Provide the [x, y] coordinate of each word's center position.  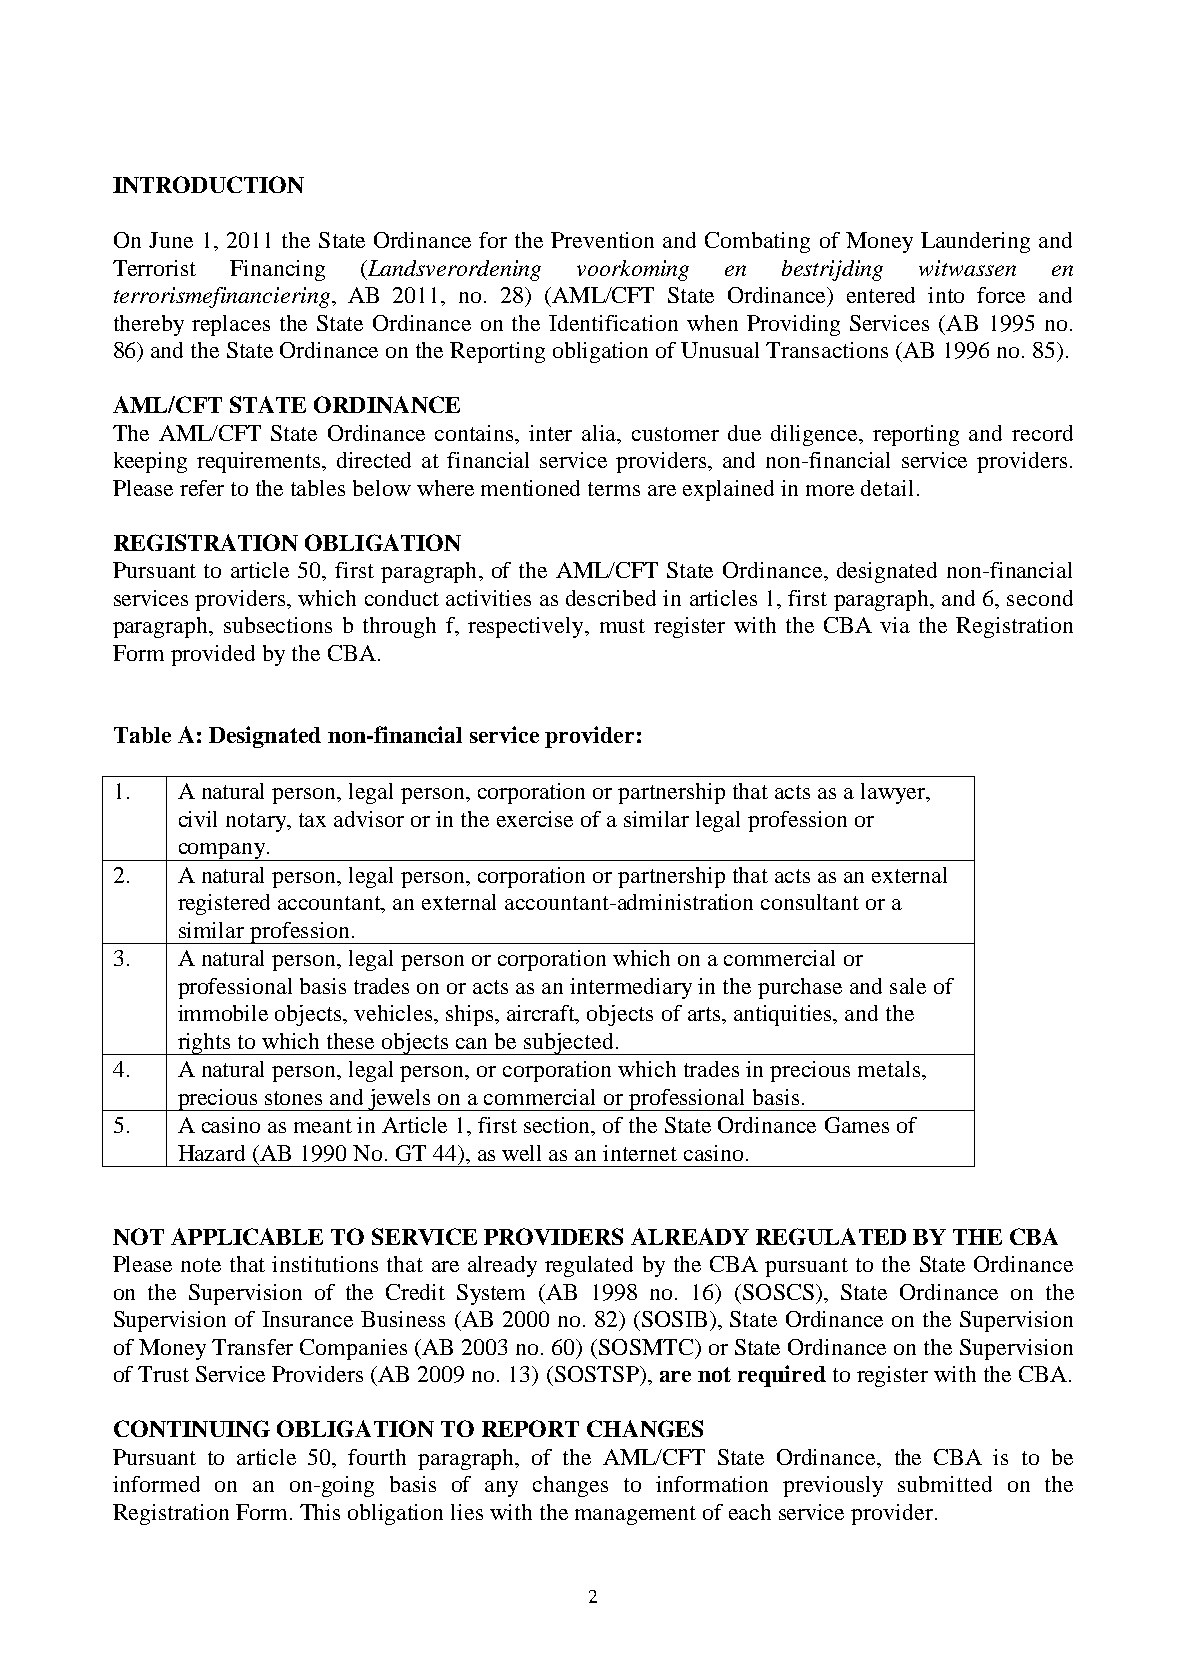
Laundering [975, 242]
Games [857, 1125]
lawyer [894, 793]
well [521, 1153]
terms [614, 489]
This [320, 1512]
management [635, 1515]
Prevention [602, 240]
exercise [535, 819]
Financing [277, 270]
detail [887, 488]
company [221, 852]
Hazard [211, 1153]
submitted [945, 1484]
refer [202, 488]
